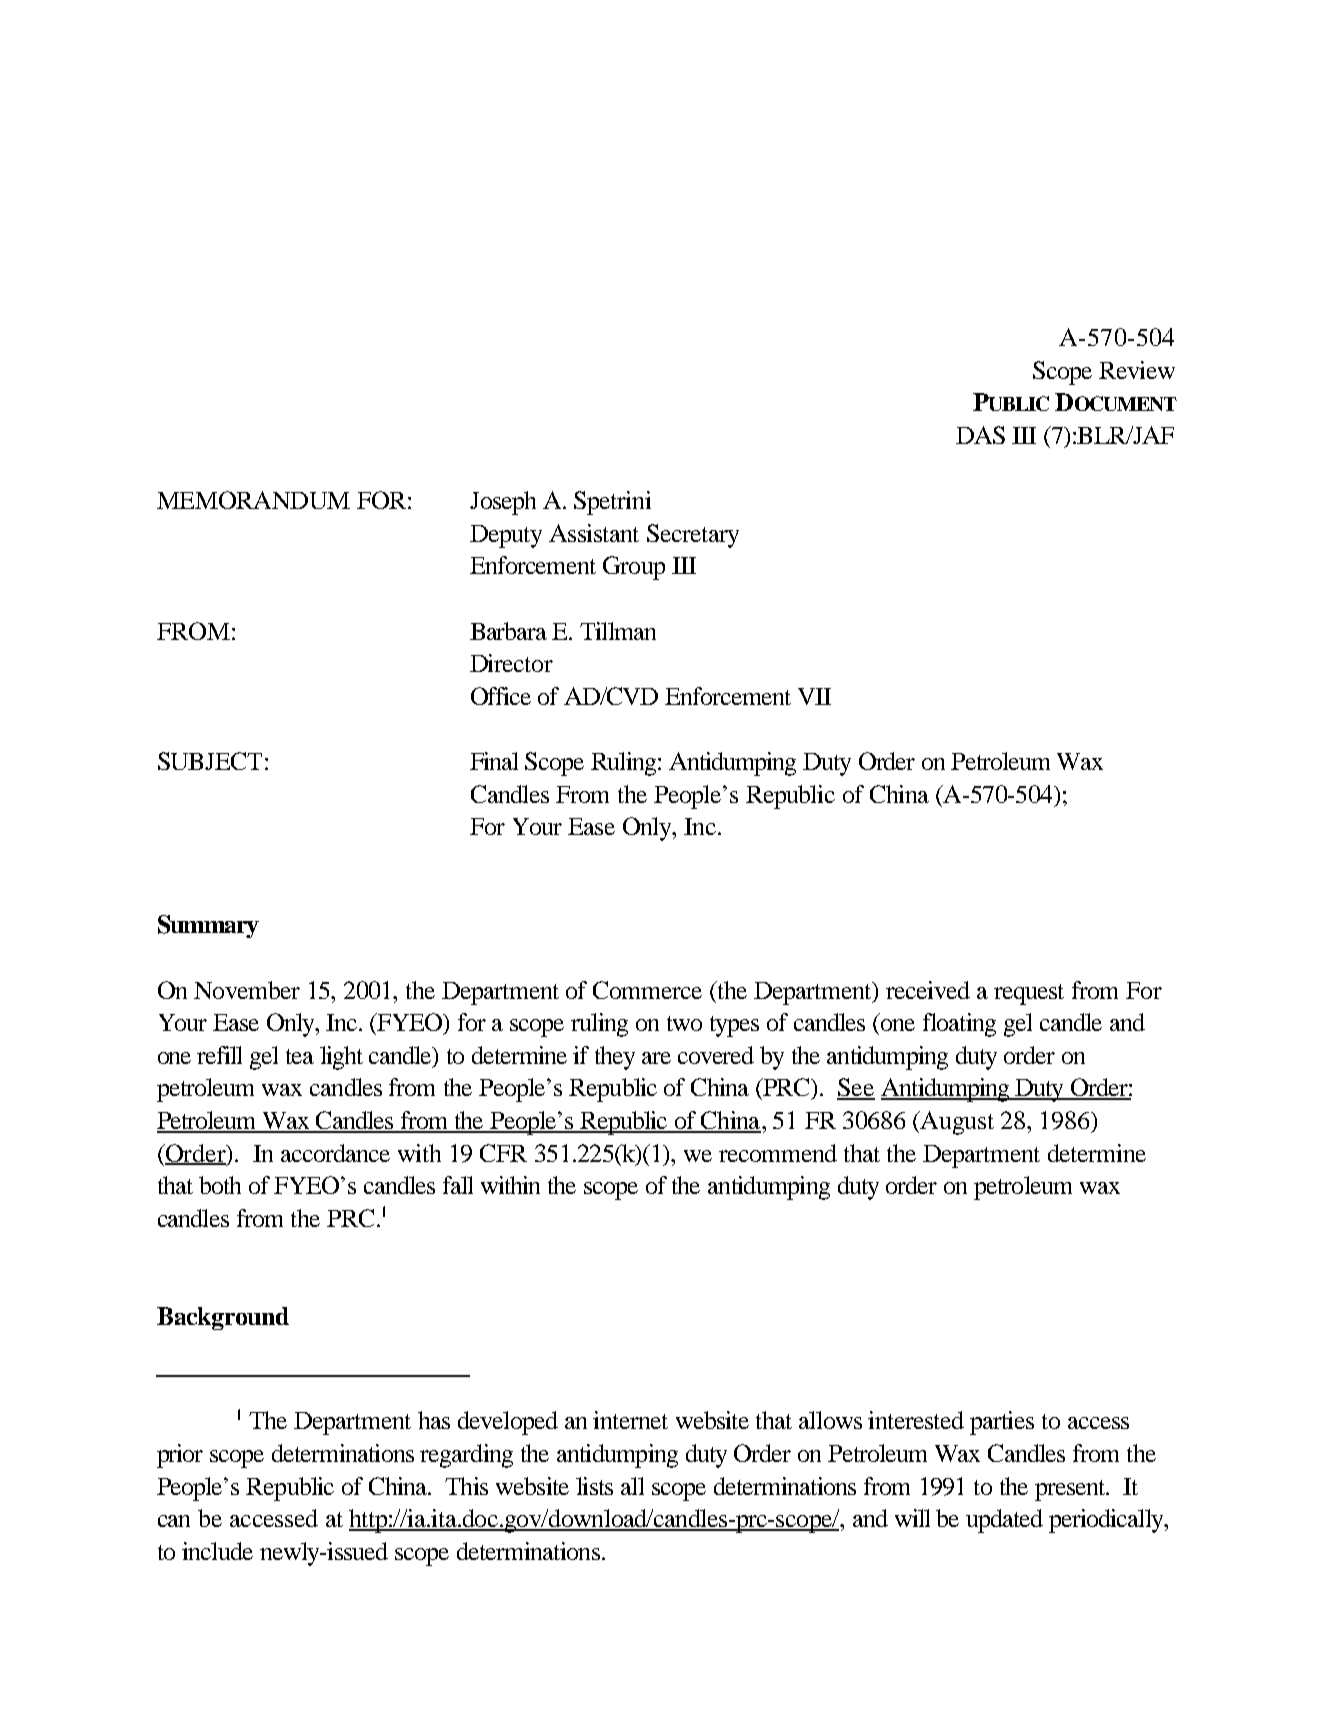 The width and height of the document is (1332, 1723). Describe the element at coordinates (647, 990) in the document. I see `Commerce` at that location.
